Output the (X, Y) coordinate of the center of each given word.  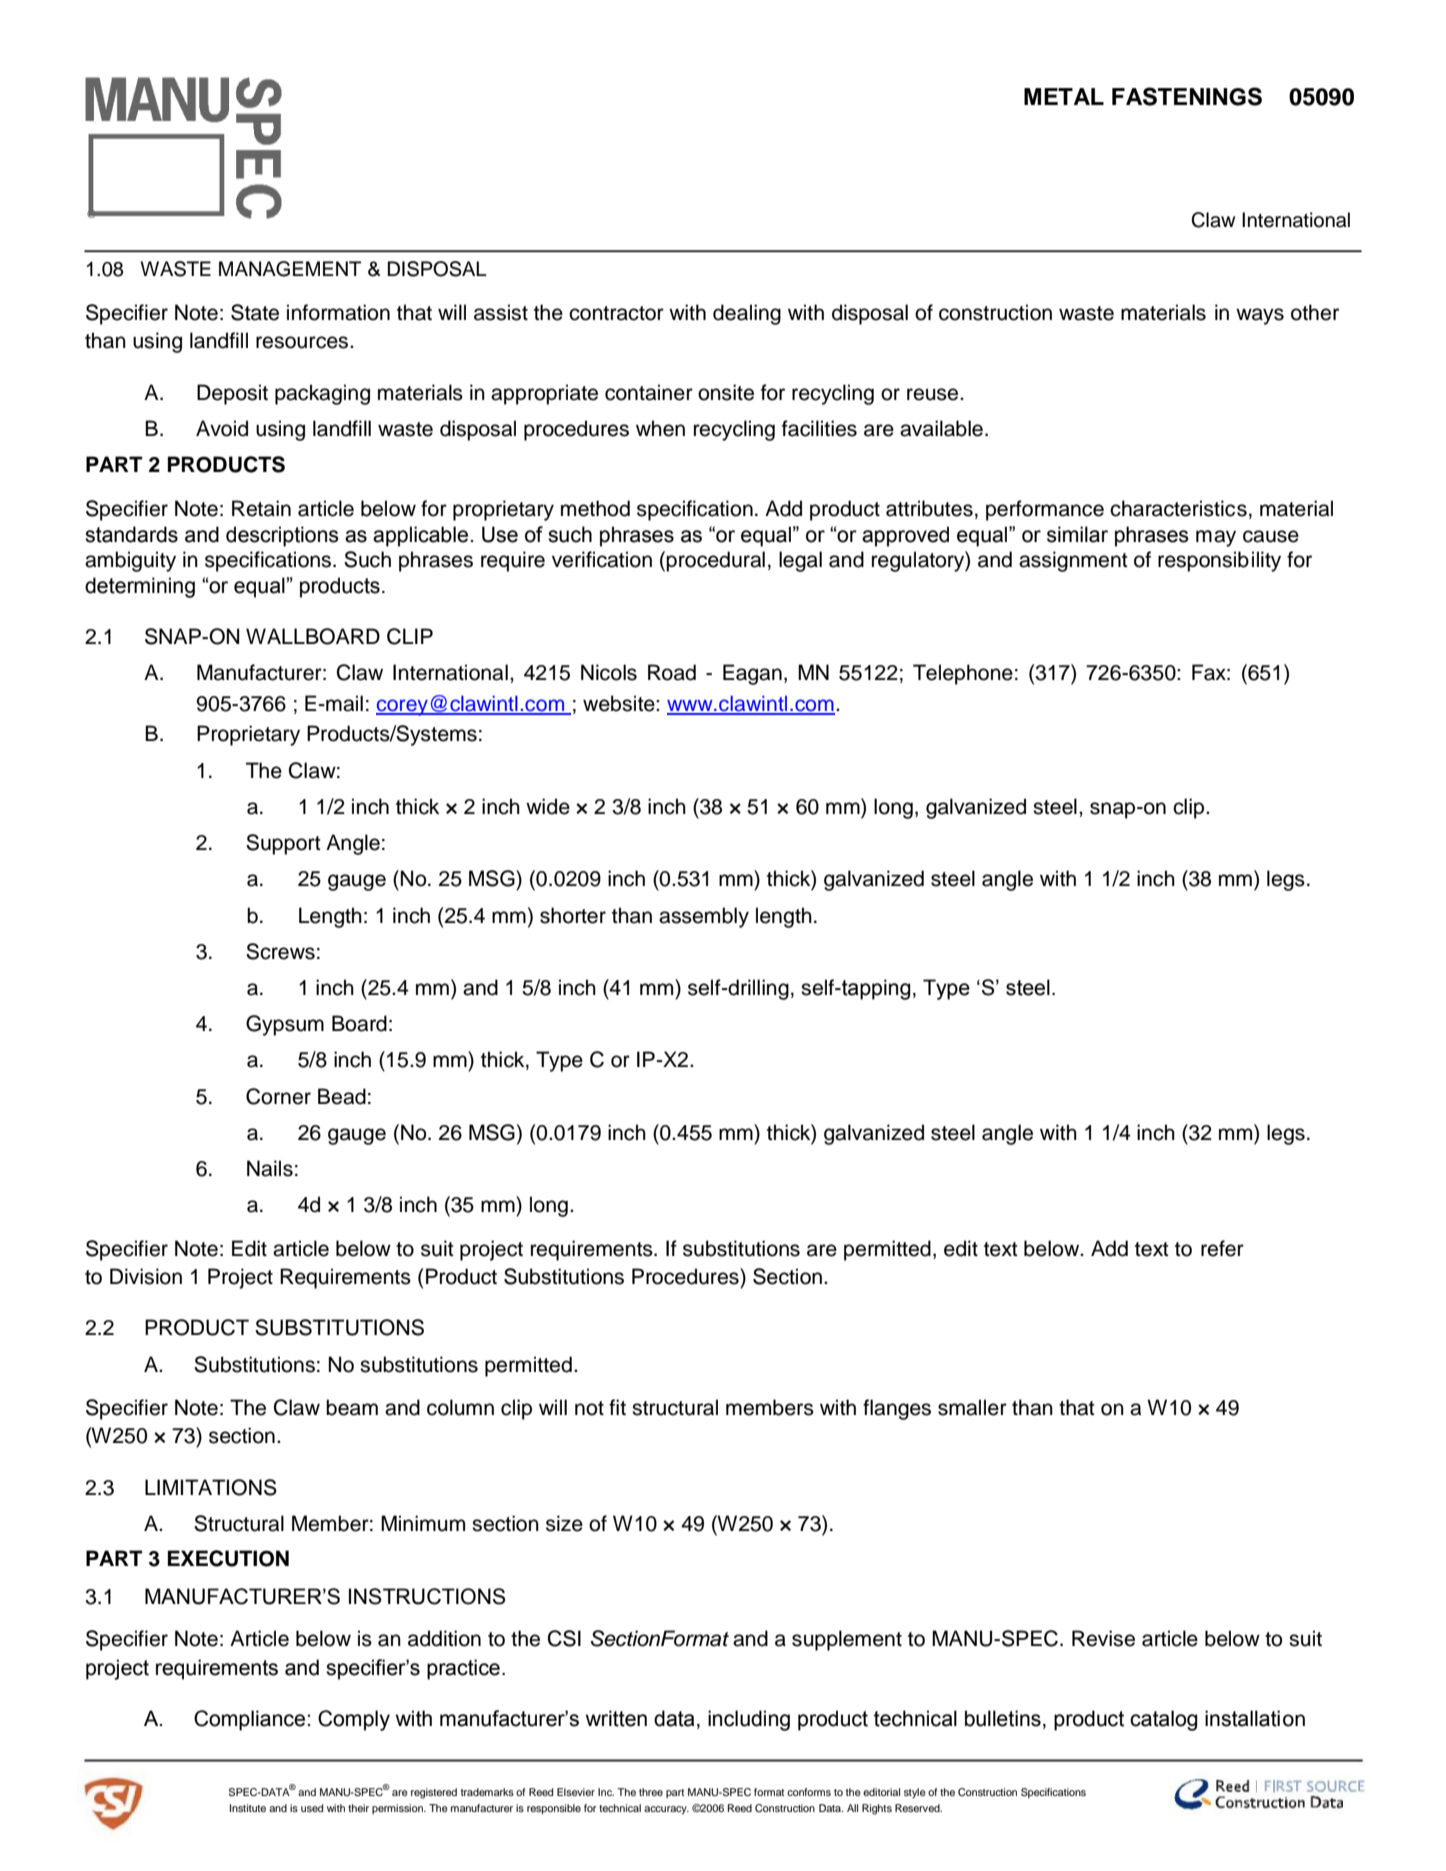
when (660, 428)
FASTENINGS (1187, 96)
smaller (972, 1407)
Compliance (251, 1720)
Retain (261, 508)
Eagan (752, 674)
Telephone (963, 674)
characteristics (1178, 508)
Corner (278, 1096)
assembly (704, 917)
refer (1222, 1248)
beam (352, 1407)
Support (283, 844)
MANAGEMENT (290, 269)
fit (617, 1407)
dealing (747, 314)
